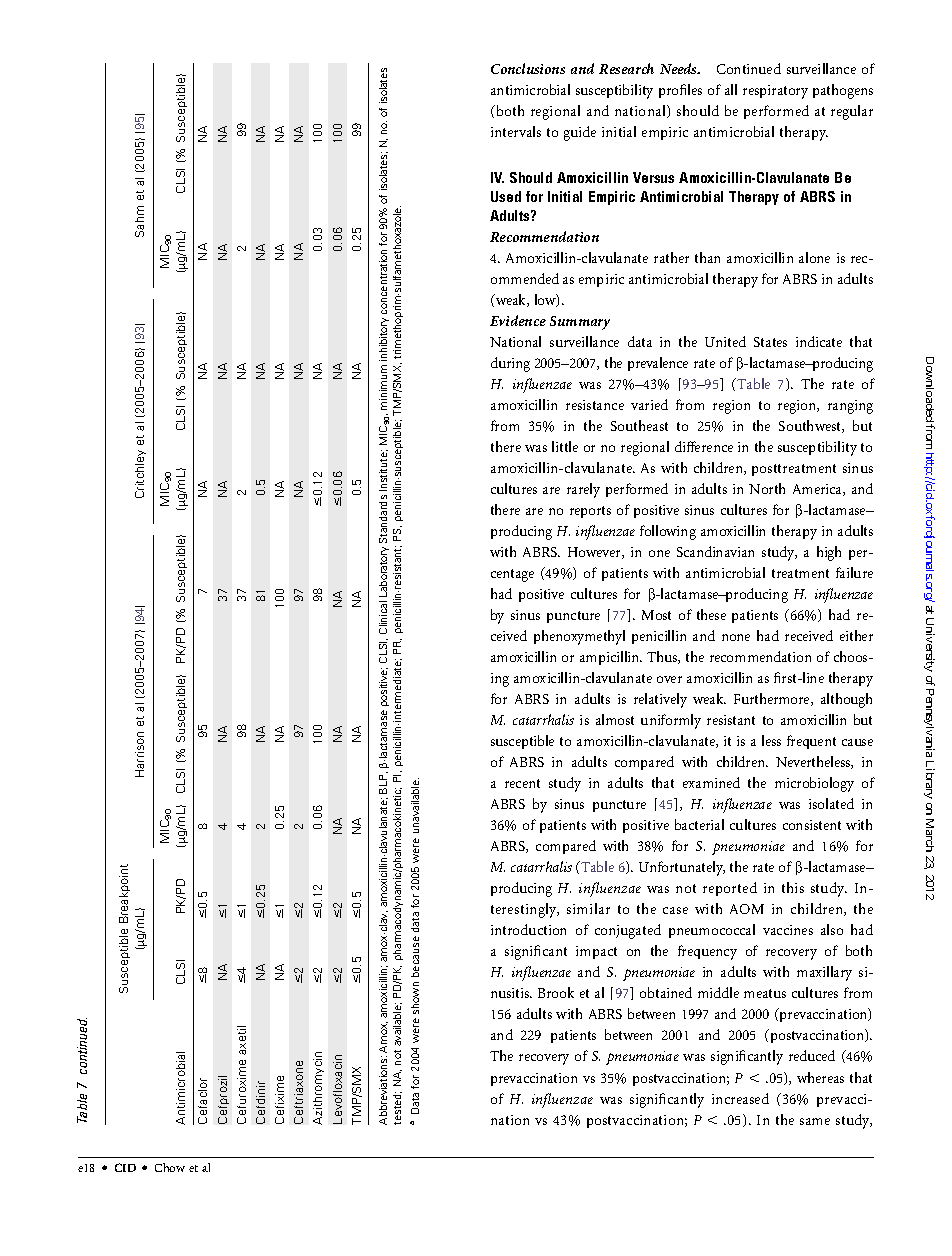 Image resolution: width=952 pixels, height=1256 pixels. What do you see at coordinates (770, 342) in the document?
I see `States` at bounding box center [770, 342].
